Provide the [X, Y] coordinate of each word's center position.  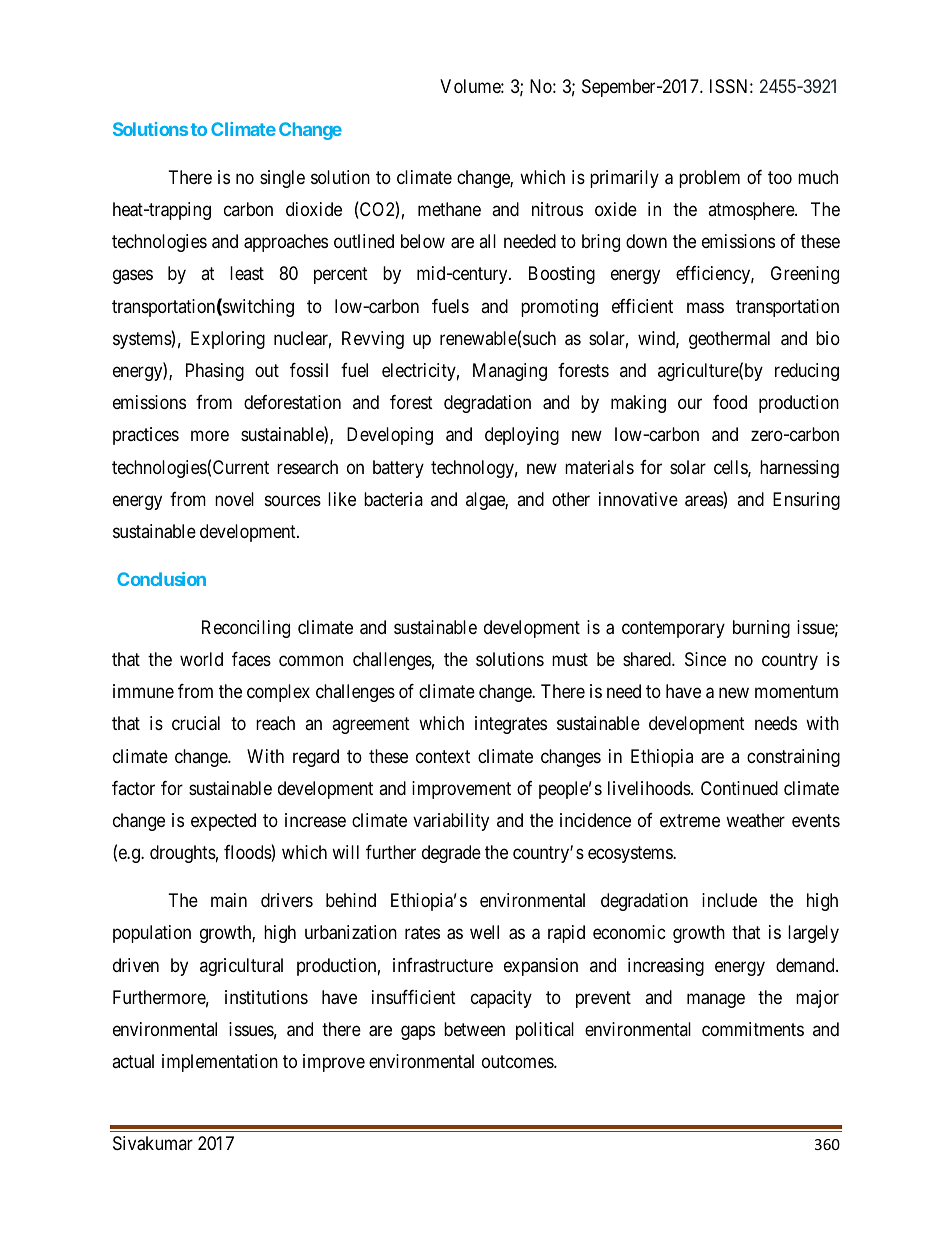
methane [449, 209]
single [282, 179]
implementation [220, 1063]
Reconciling [246, 629]
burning [761, 629]
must [570, 659]
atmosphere [752, 211]
